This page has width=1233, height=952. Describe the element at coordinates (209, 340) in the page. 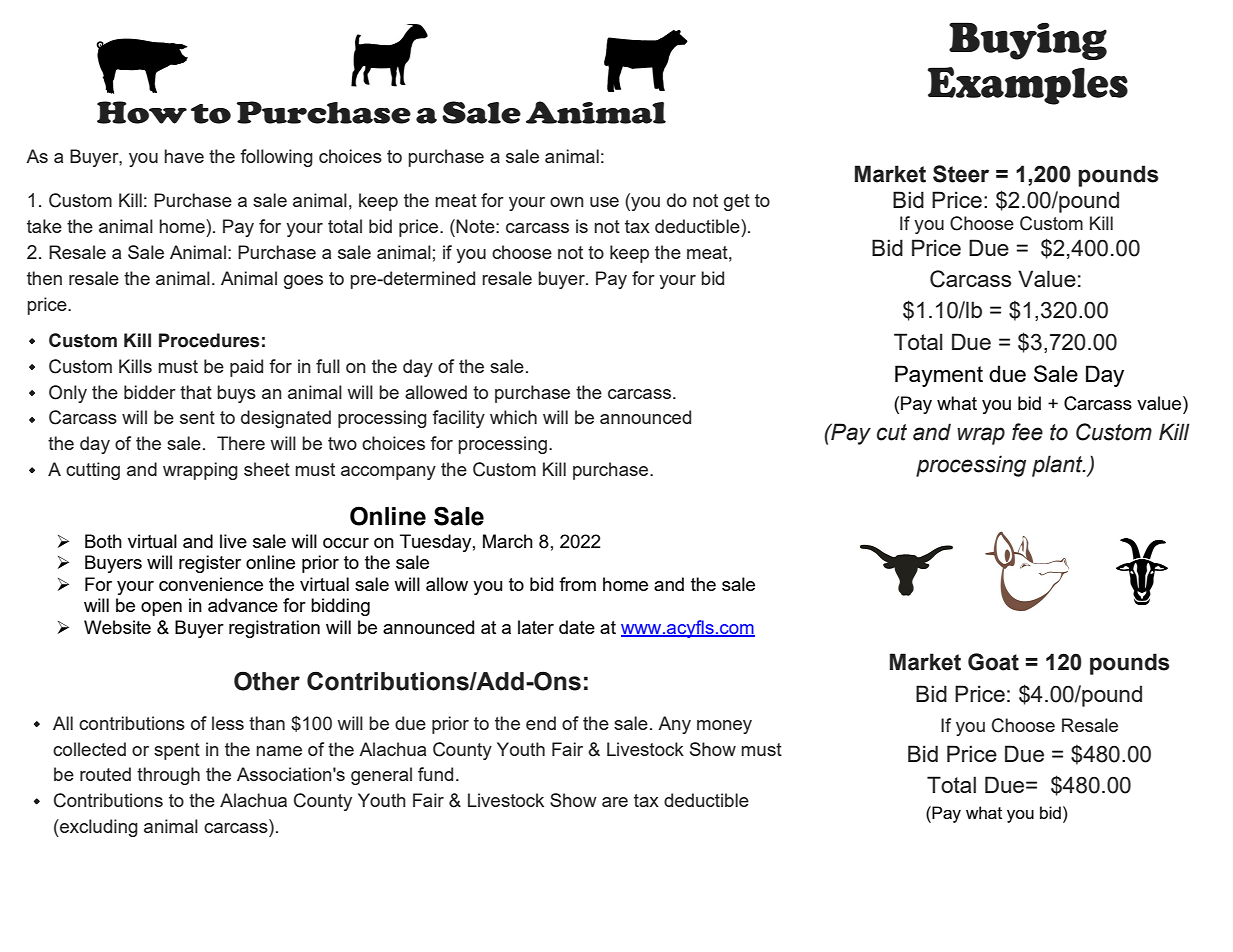

I see `Procedures` at that location.
